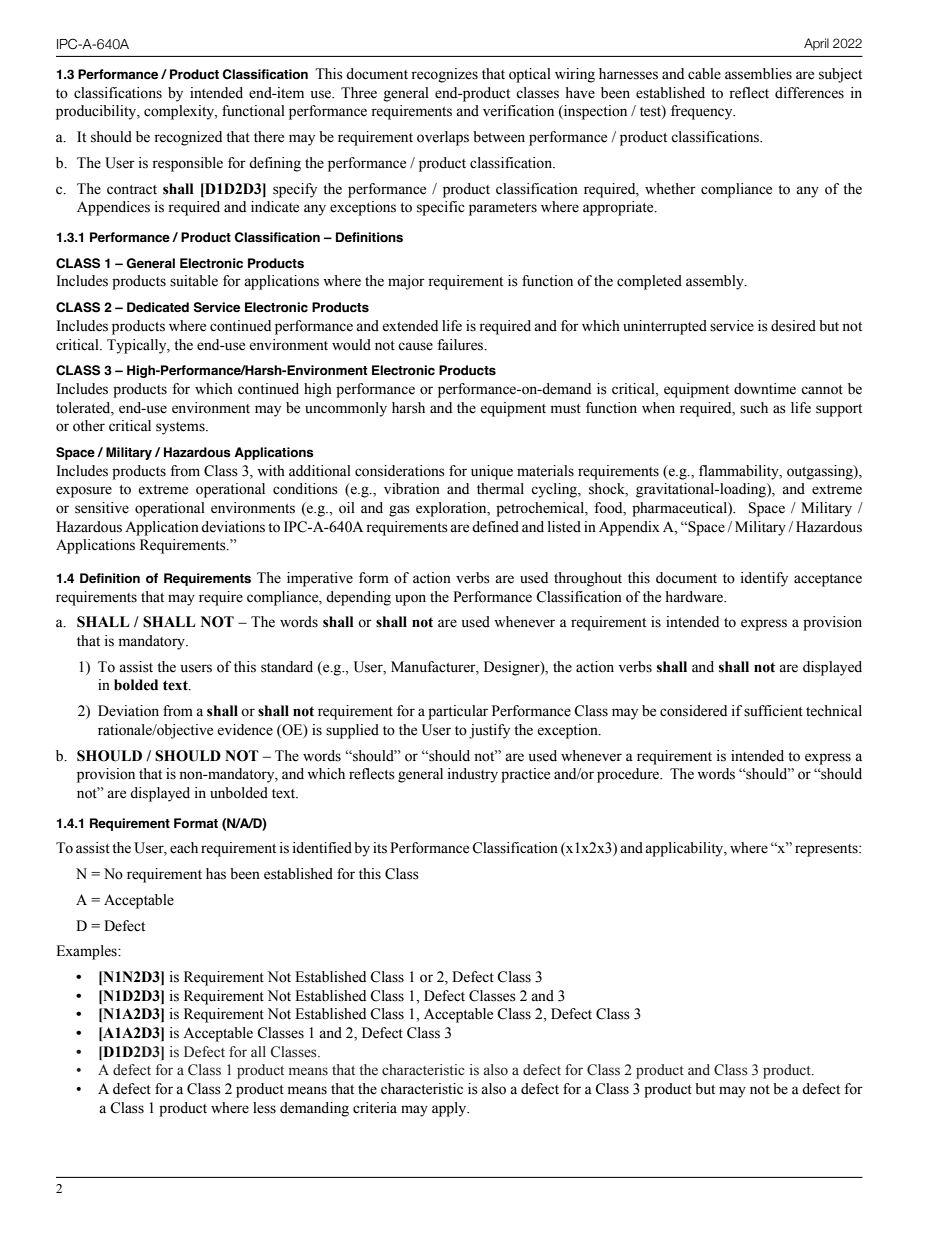 The height and width of the image is (1233, 952). I want to click on assemblies, so click(758, 74).
